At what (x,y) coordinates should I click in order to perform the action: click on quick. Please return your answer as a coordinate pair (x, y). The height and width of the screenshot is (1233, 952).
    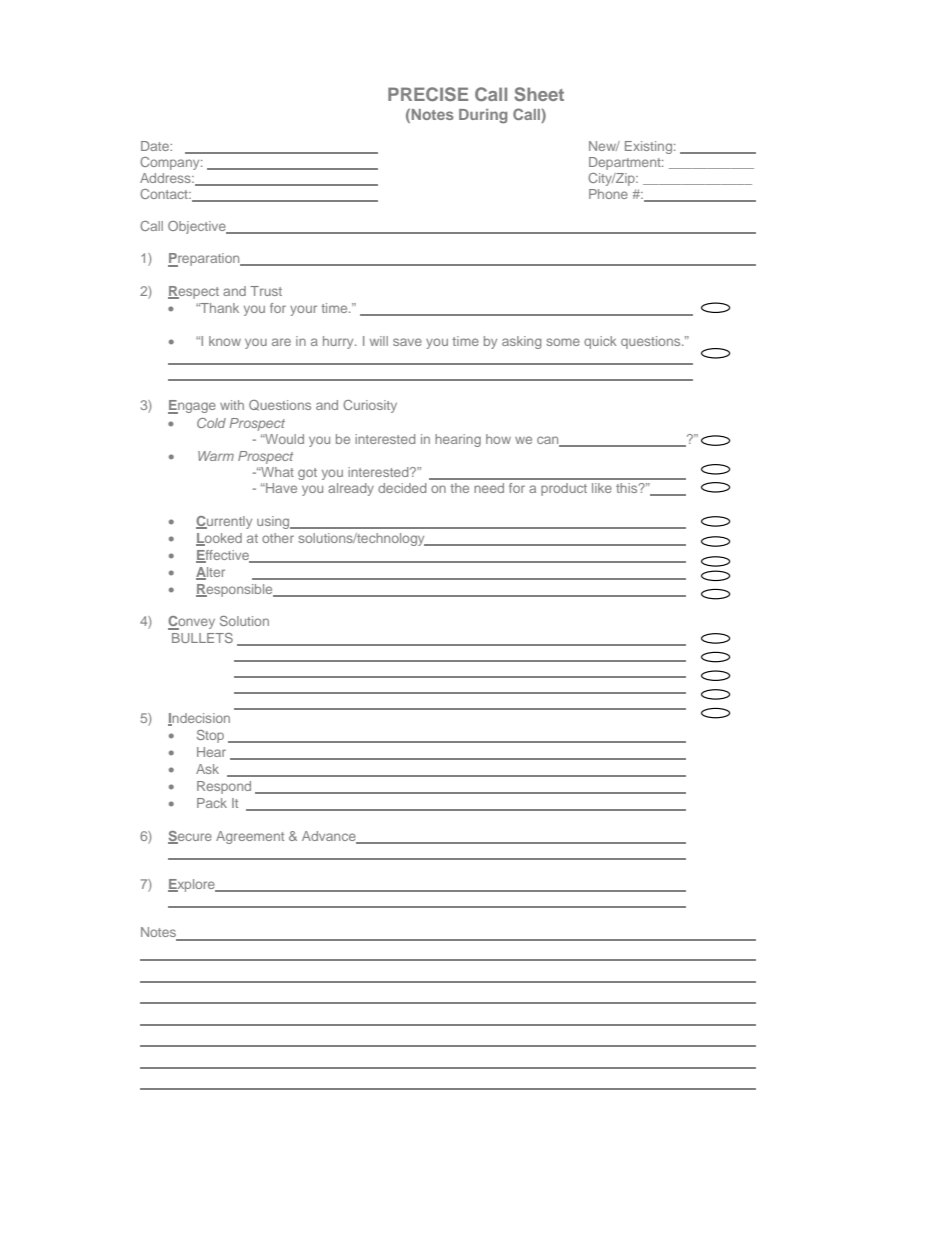
    Looking at the image, I should click on (600, 342).
